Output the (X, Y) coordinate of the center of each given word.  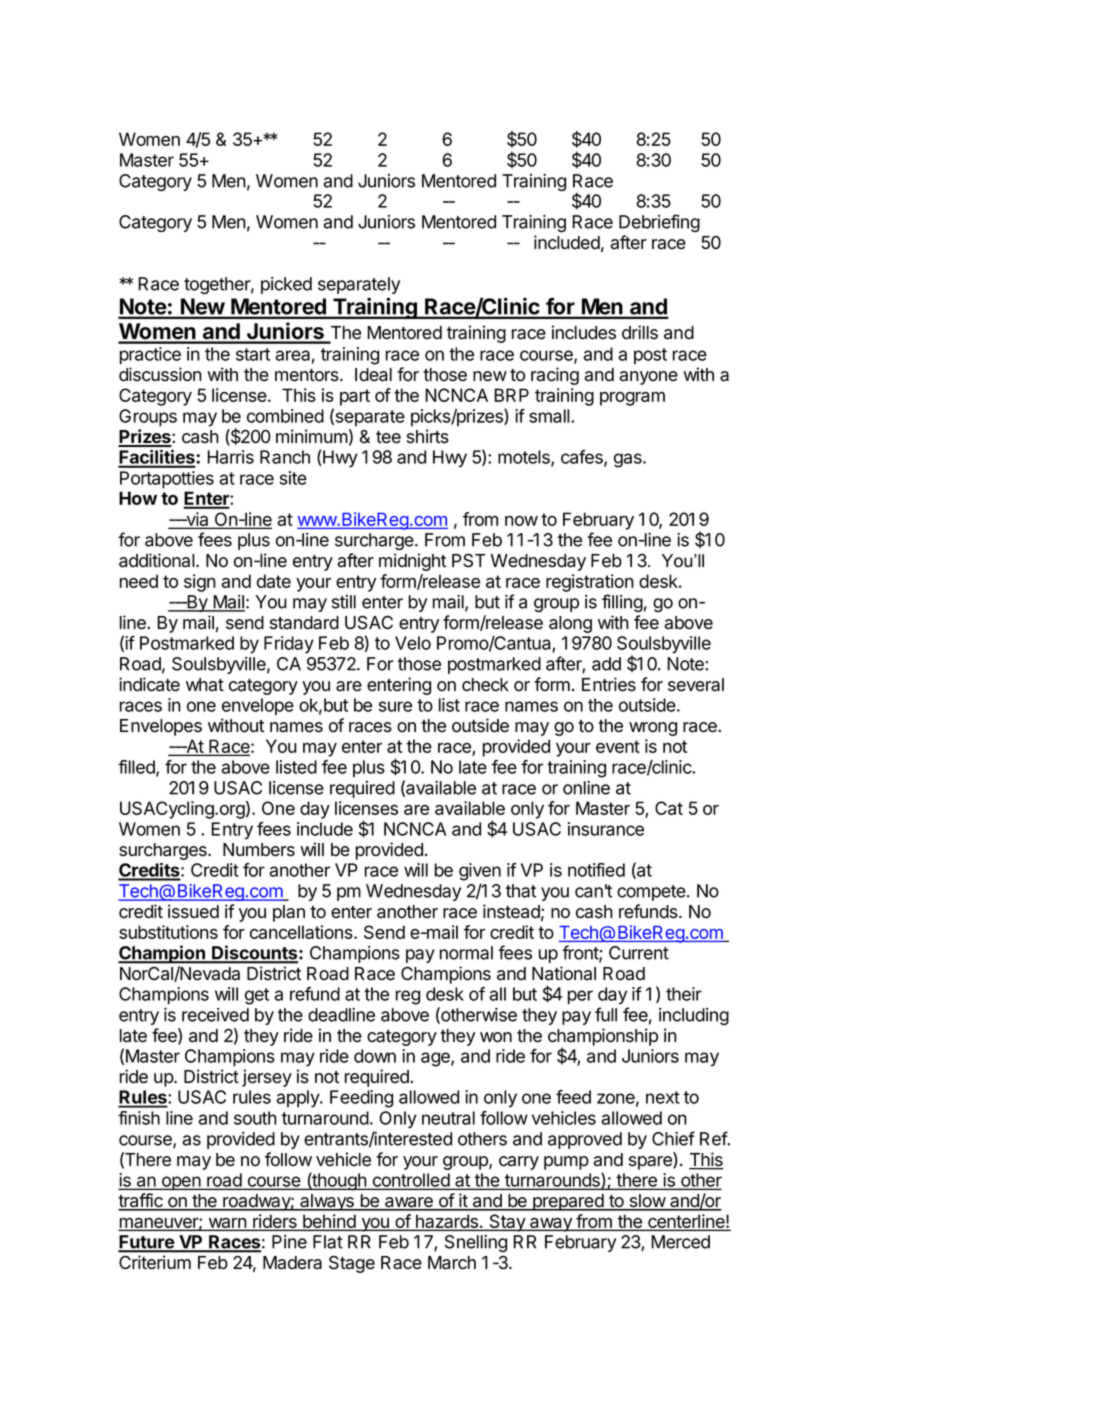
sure (395, 706)
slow (647, 1202)
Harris (230, 457)
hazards (447, 1222)
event (618, 746)
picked (286, 285)
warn (227, 1224)
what (205, 685)
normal (466, 953)
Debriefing (659, 223)
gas (629, 460)
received (215, 1015)
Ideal (373, 375)
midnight (412, 562)
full (606, 1014)
